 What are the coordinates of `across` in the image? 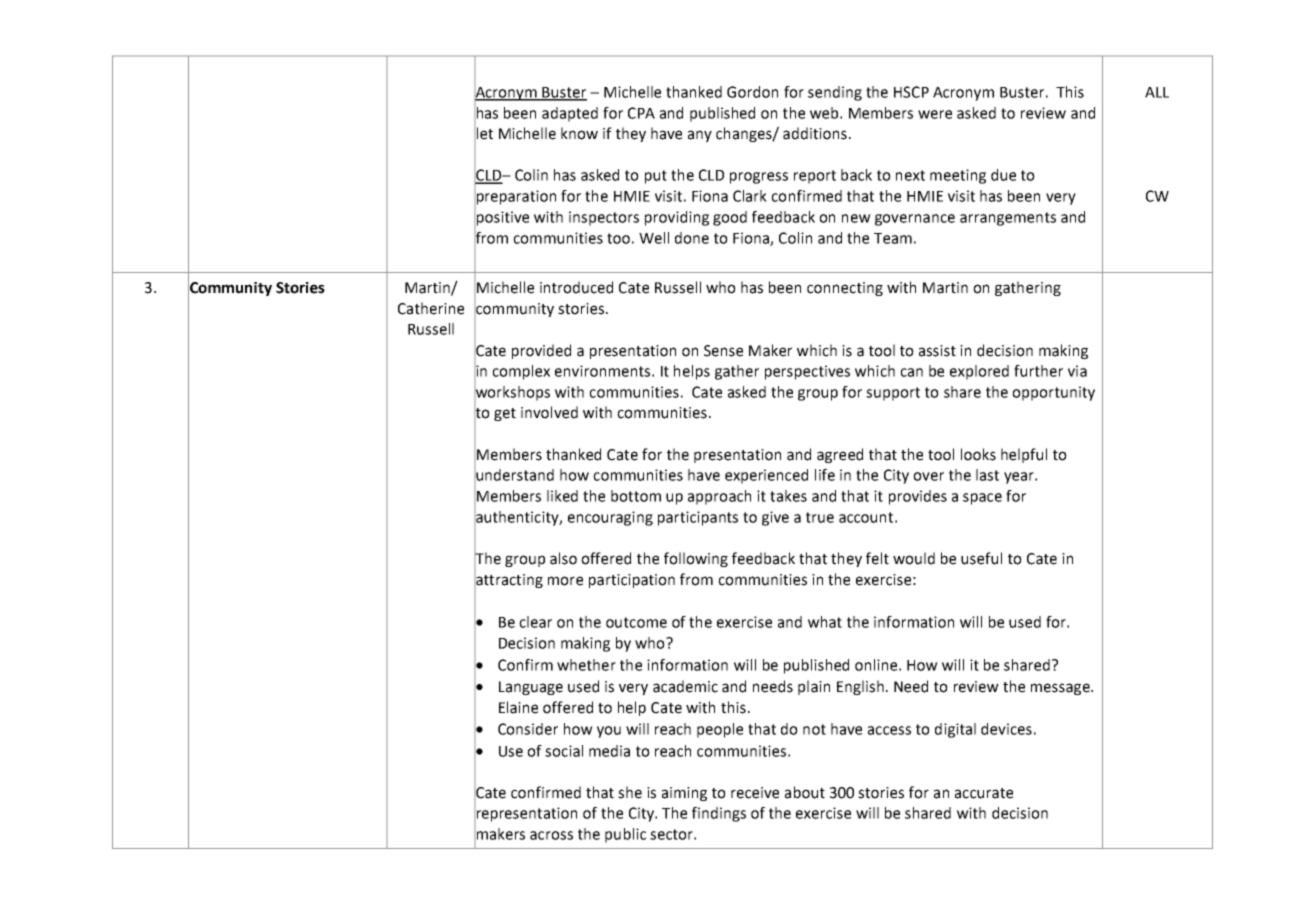 It's located at (551, 835).
